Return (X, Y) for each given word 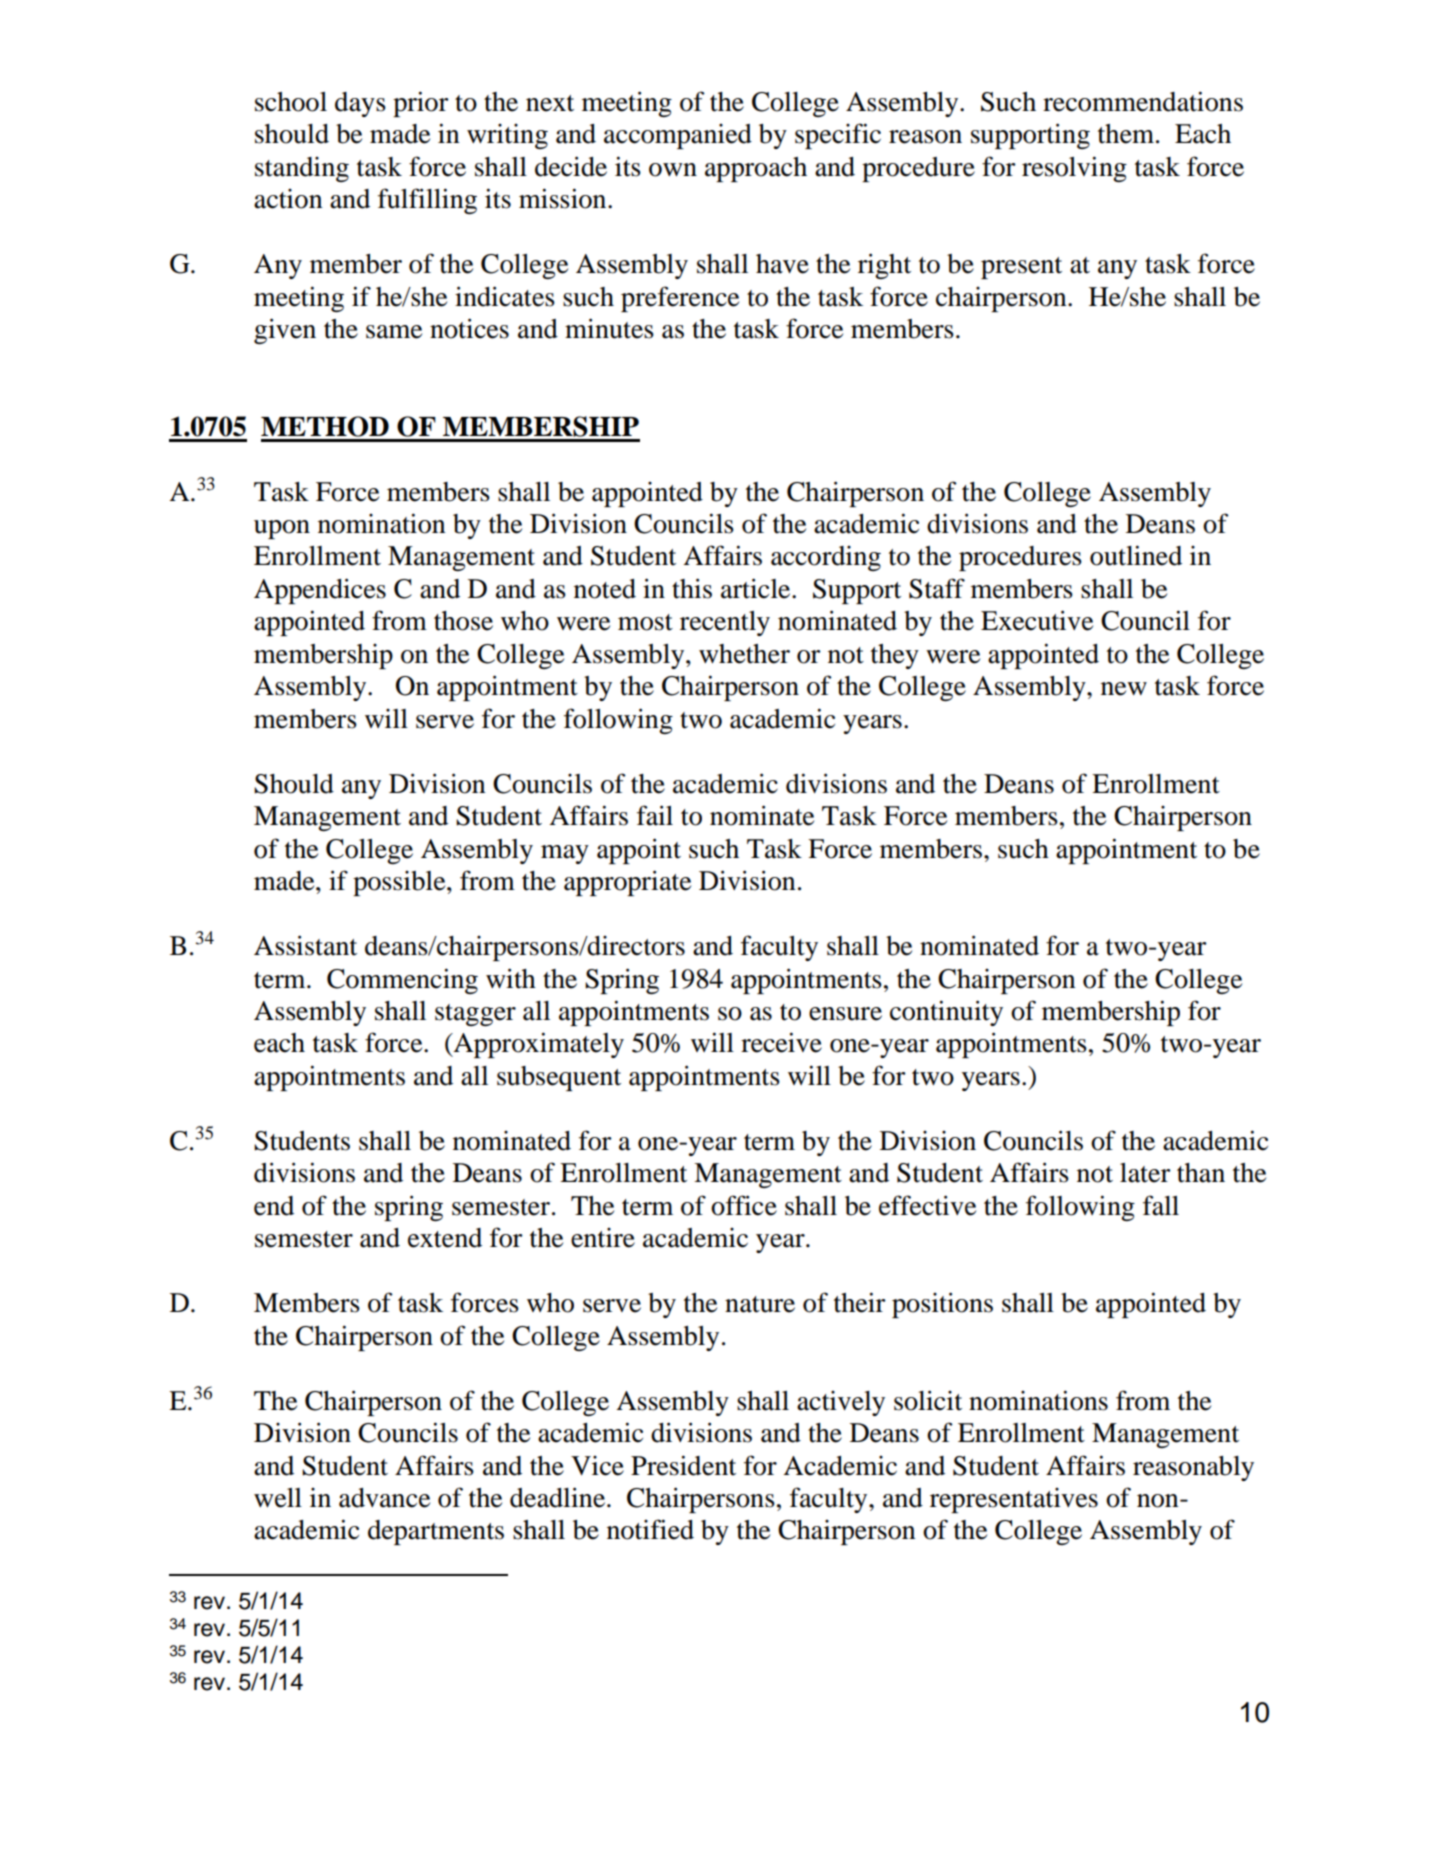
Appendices (320, 591)
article (757, 588)
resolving (1074, 169)
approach (756, 169)
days (360, 104)
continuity (946, 1013)
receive (781, 1042)
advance (384, 1498)
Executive (1037, 620)
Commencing (402, 981)
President (683, 1465)
